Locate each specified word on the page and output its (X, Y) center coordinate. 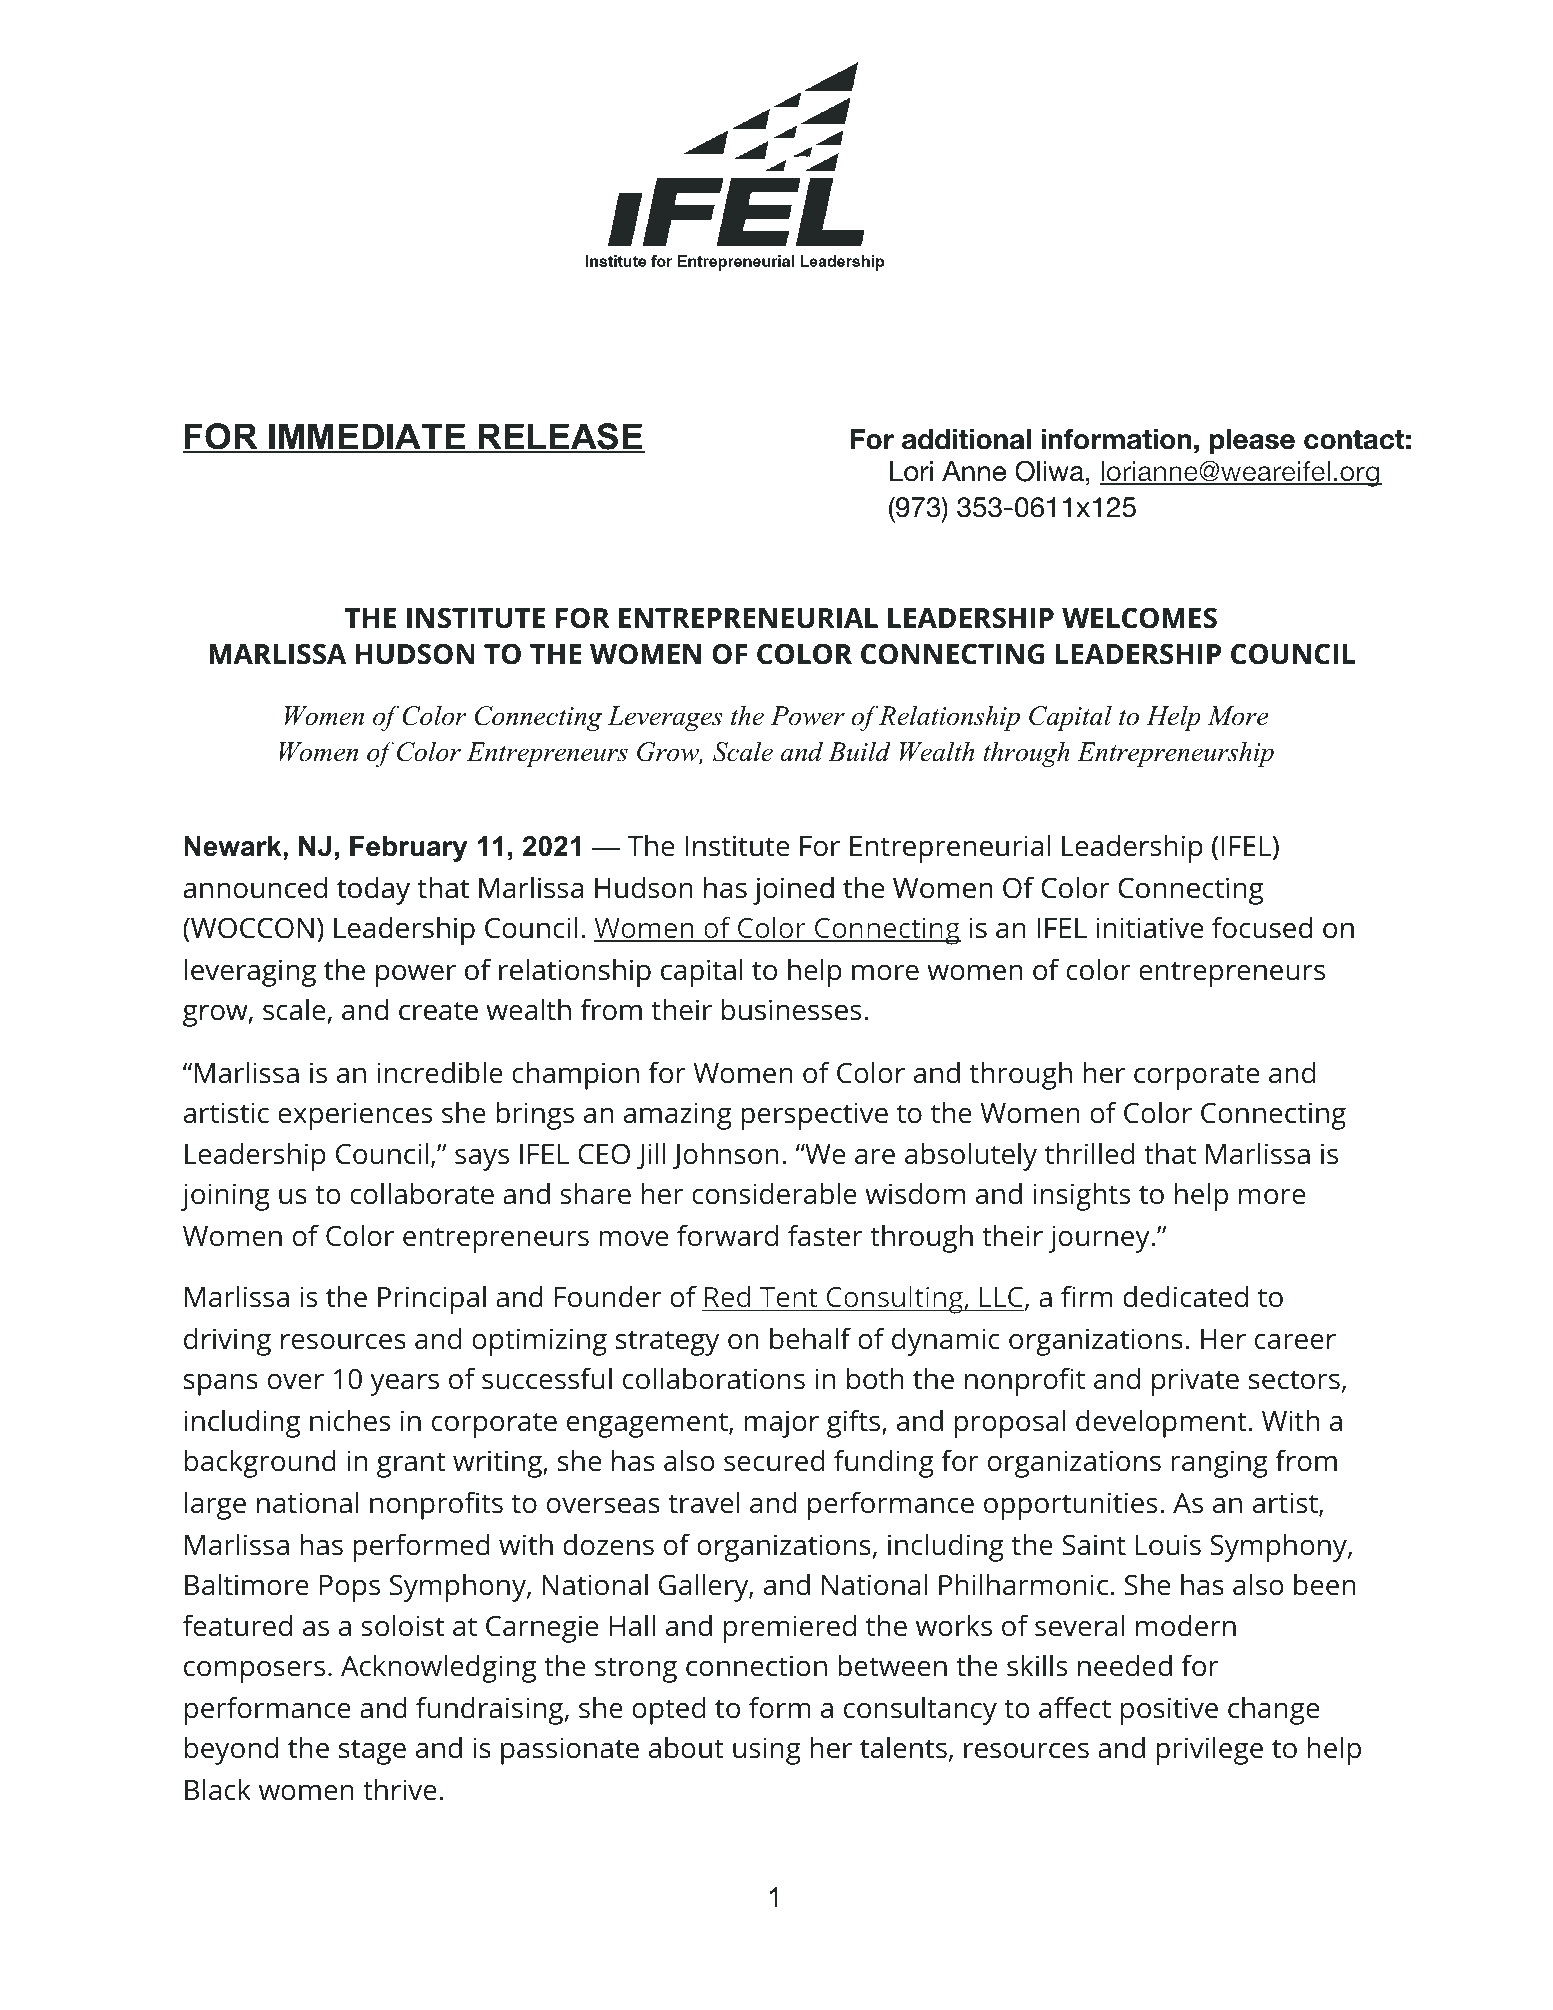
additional (966, 439)
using (767, 1751)
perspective (814, 1116)
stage (372, 1752)
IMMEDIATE (367, 437)
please (1252, 441)
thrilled (1089, 1154)
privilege (1209, 1751)
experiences (355, 1116)
